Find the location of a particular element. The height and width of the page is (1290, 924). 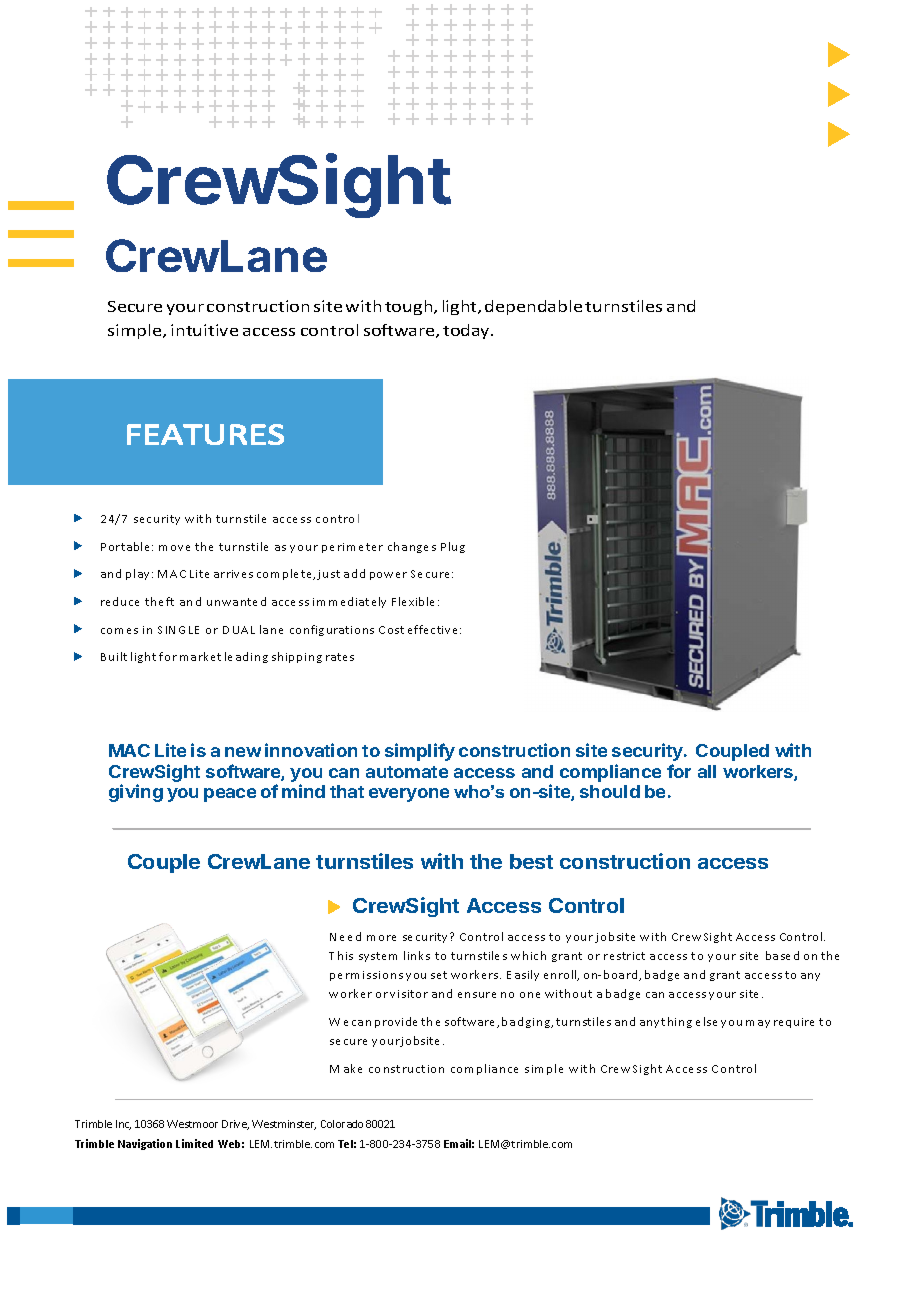

Navigation is located at coordinates (145, 1144).
